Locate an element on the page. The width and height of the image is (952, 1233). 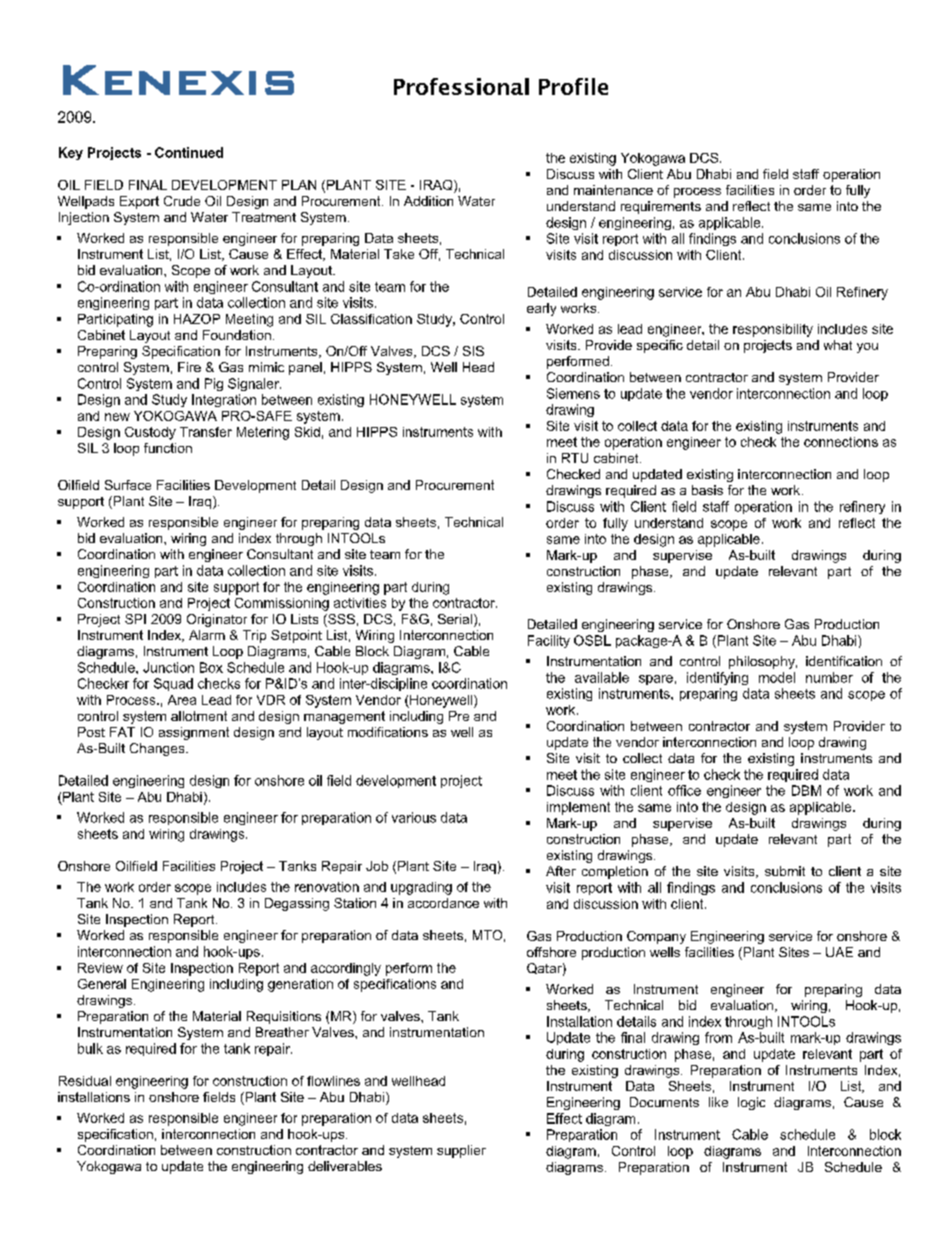
Professional is located at coordinates (461, 86).
